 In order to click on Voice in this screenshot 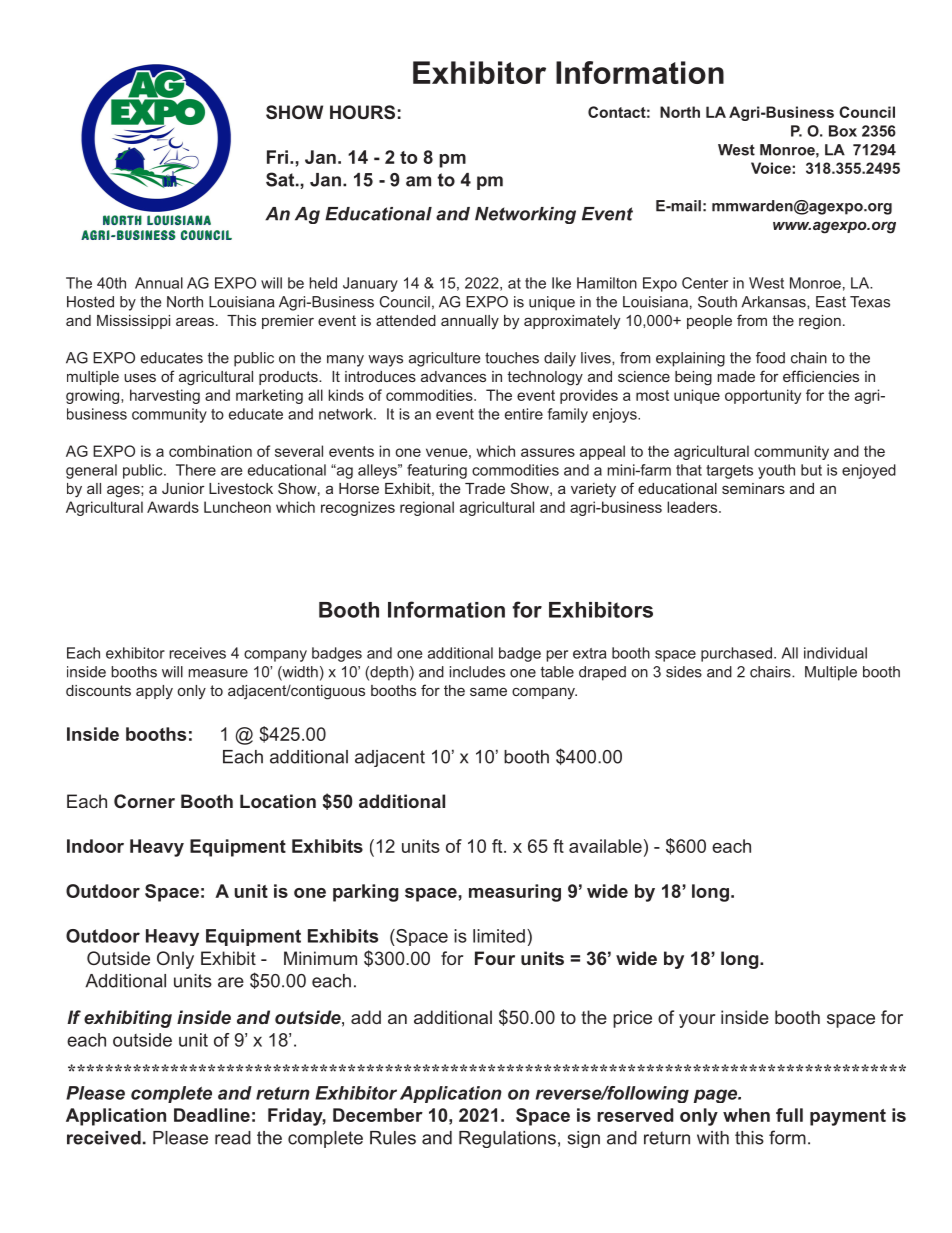, I will do `click(772, 168)`.
